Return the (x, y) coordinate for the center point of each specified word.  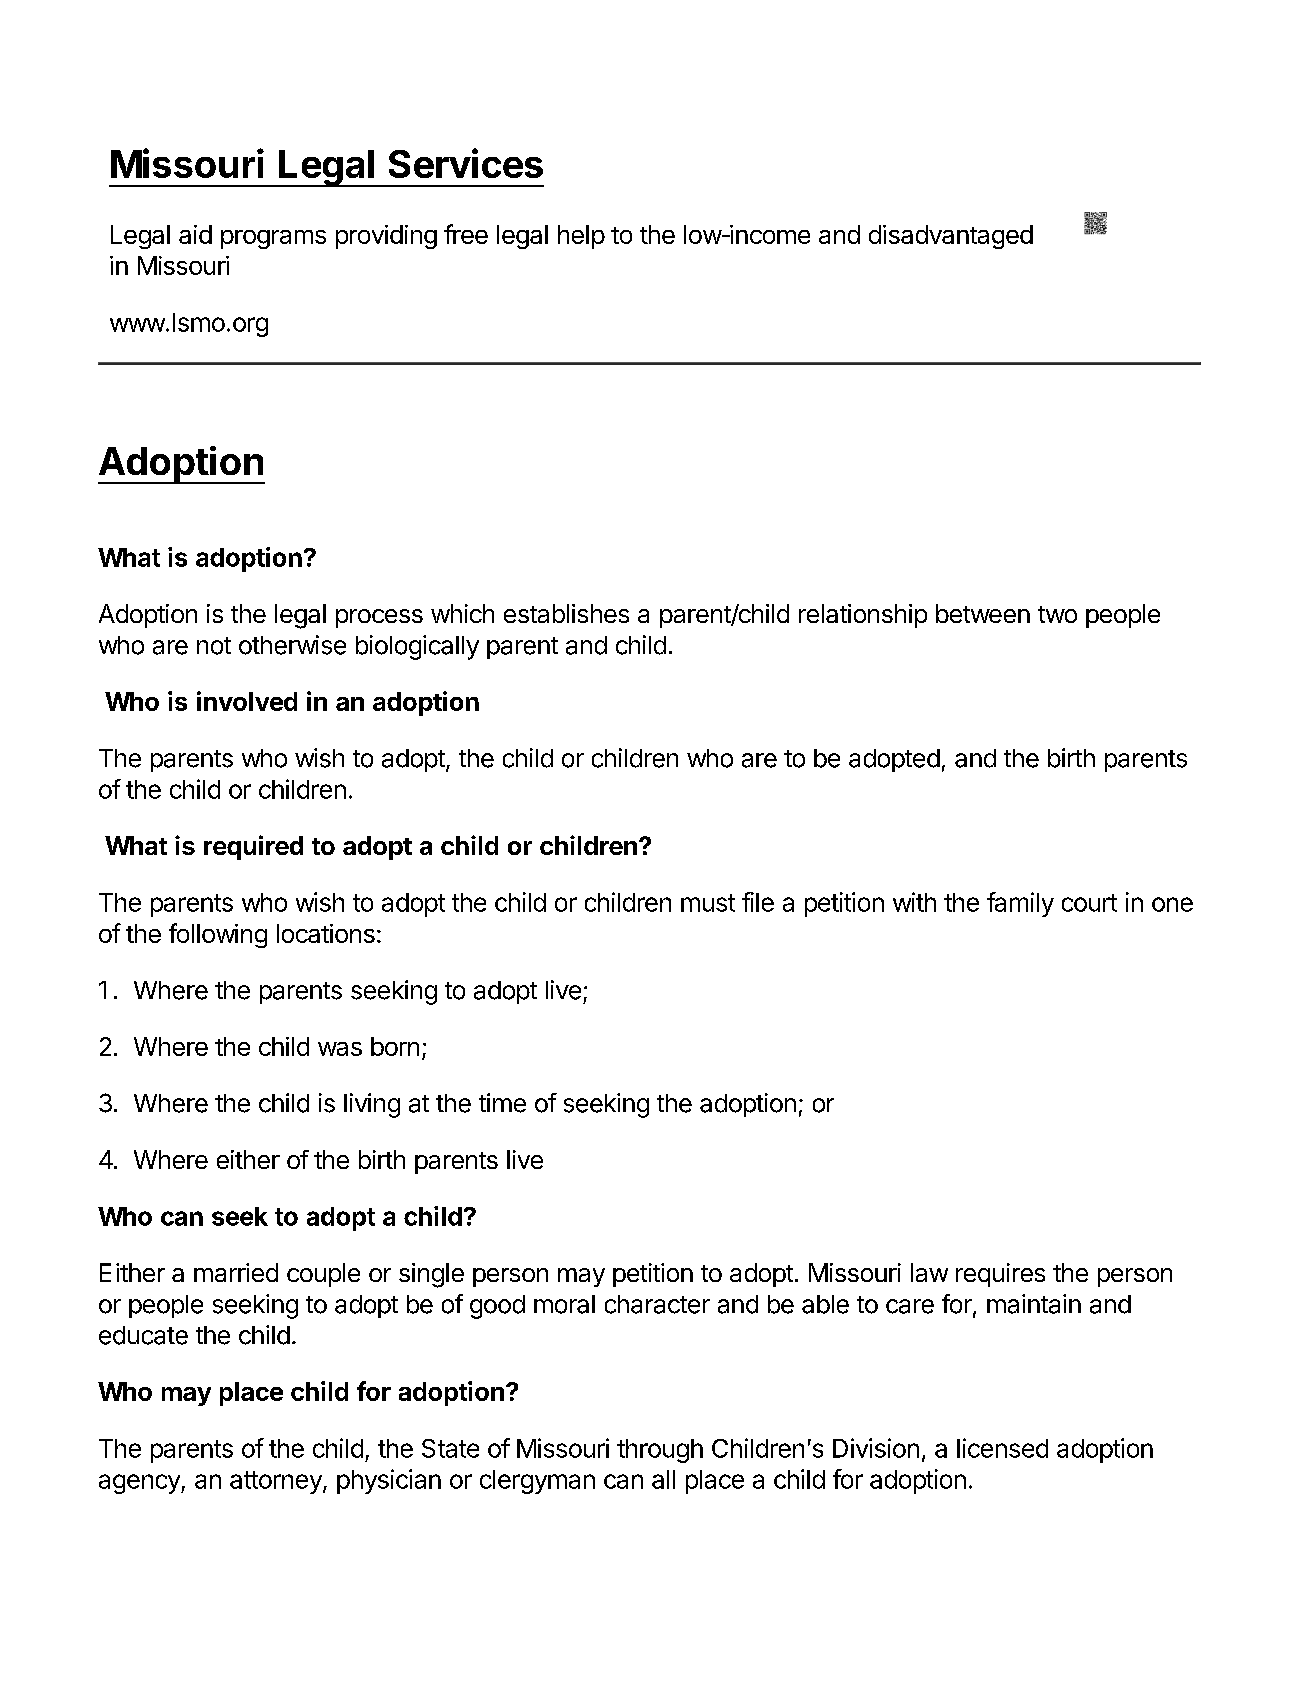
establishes (566, 613)
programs (273, 239)
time (502, 1103)
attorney (277, 1482)
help (581, 237)
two (1057, 614)
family (1020, 904)
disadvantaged (951, 237)
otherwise (292, 645)
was (340, 1049)
